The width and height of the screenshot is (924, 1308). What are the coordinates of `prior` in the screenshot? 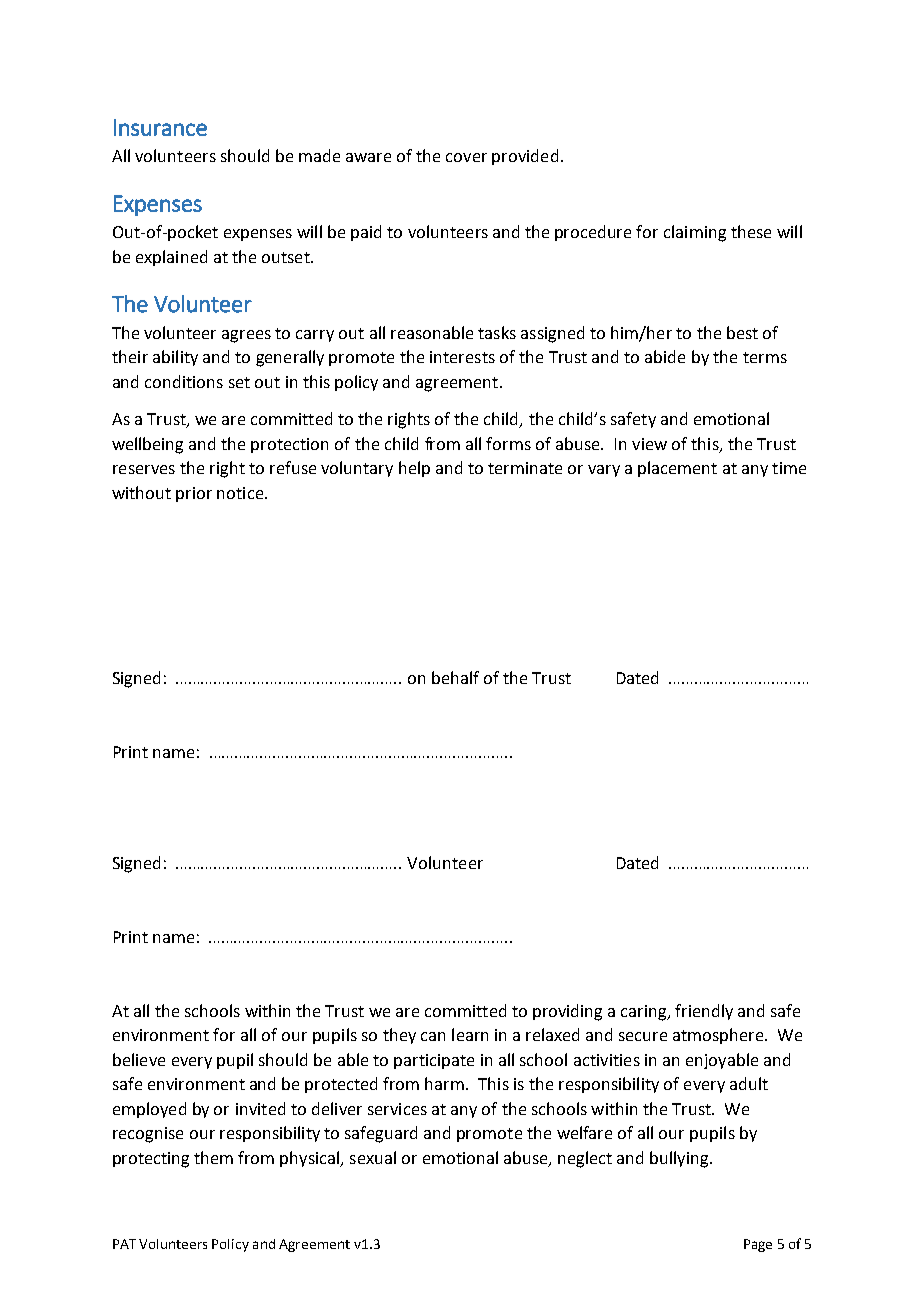 It's located at (194, 494).
